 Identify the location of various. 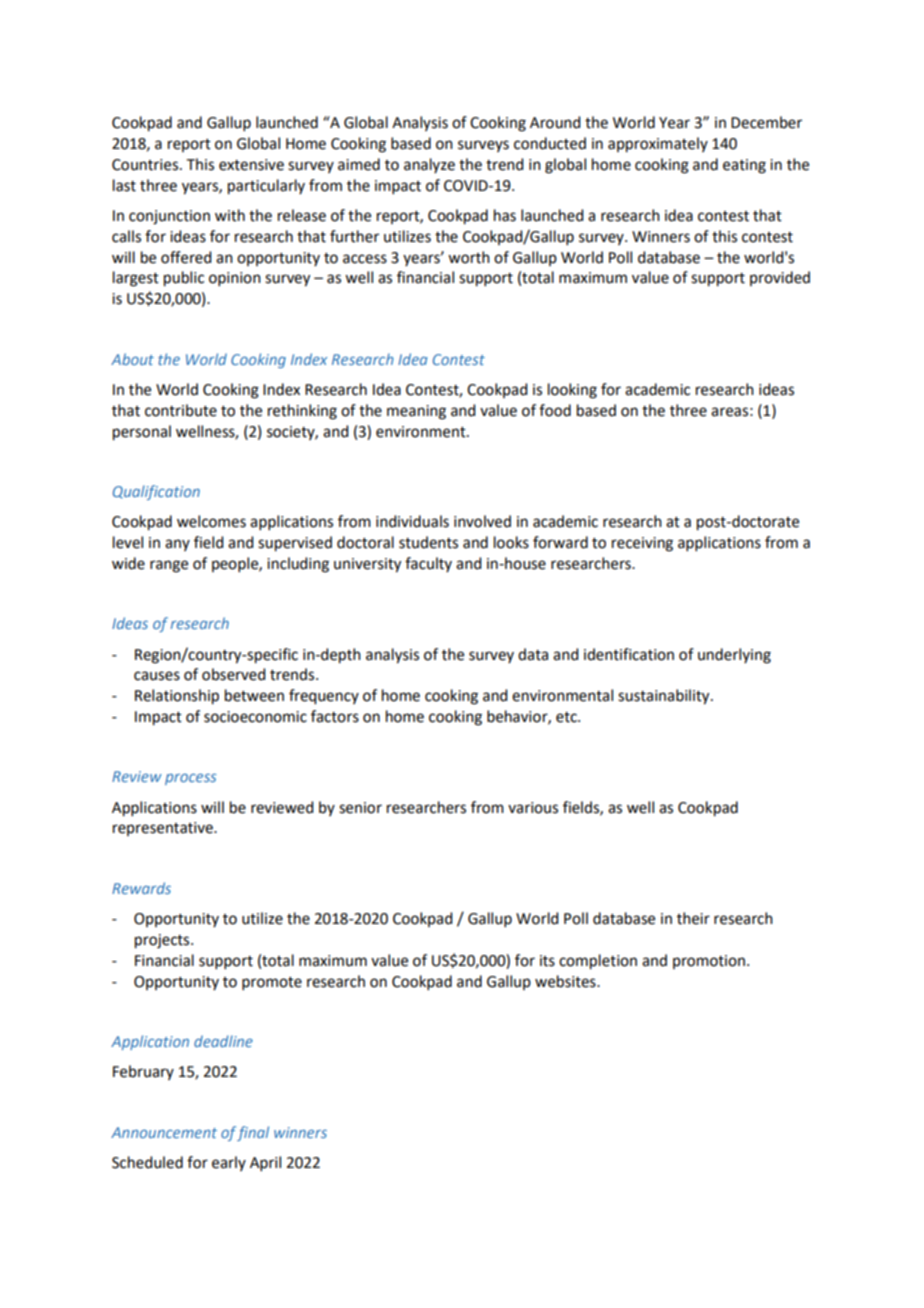
(533, 808).
